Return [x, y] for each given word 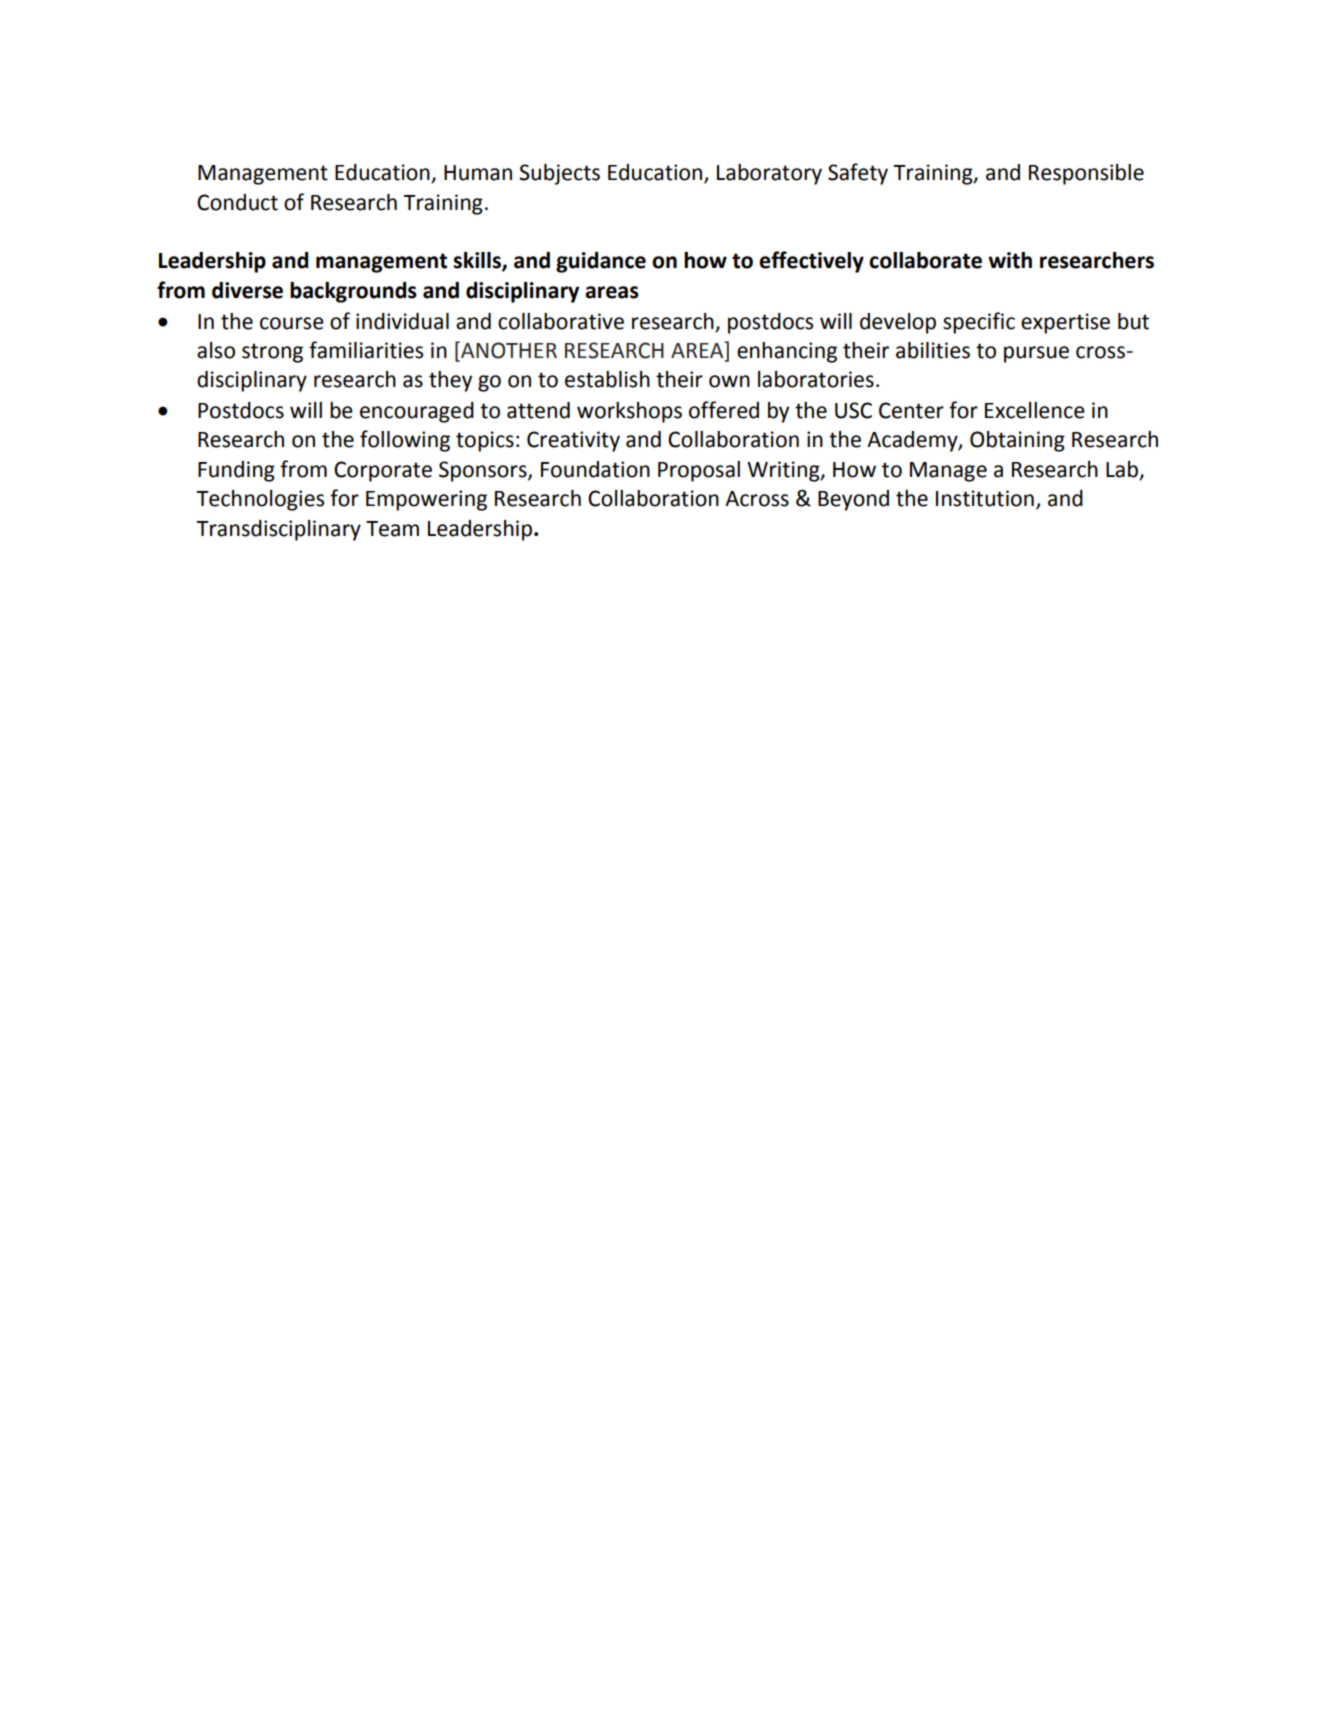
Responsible [1086, 174]
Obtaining [1017, 441]
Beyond [853, 500]
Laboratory [769, 174]
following [405, 441]
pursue [1036, 354]
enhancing [787, 352]
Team [392, 529]
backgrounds [353, 292]
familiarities [366, 350]
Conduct [237, 202]
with [1010, 260]
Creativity [573, 441]
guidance [601, 262]
